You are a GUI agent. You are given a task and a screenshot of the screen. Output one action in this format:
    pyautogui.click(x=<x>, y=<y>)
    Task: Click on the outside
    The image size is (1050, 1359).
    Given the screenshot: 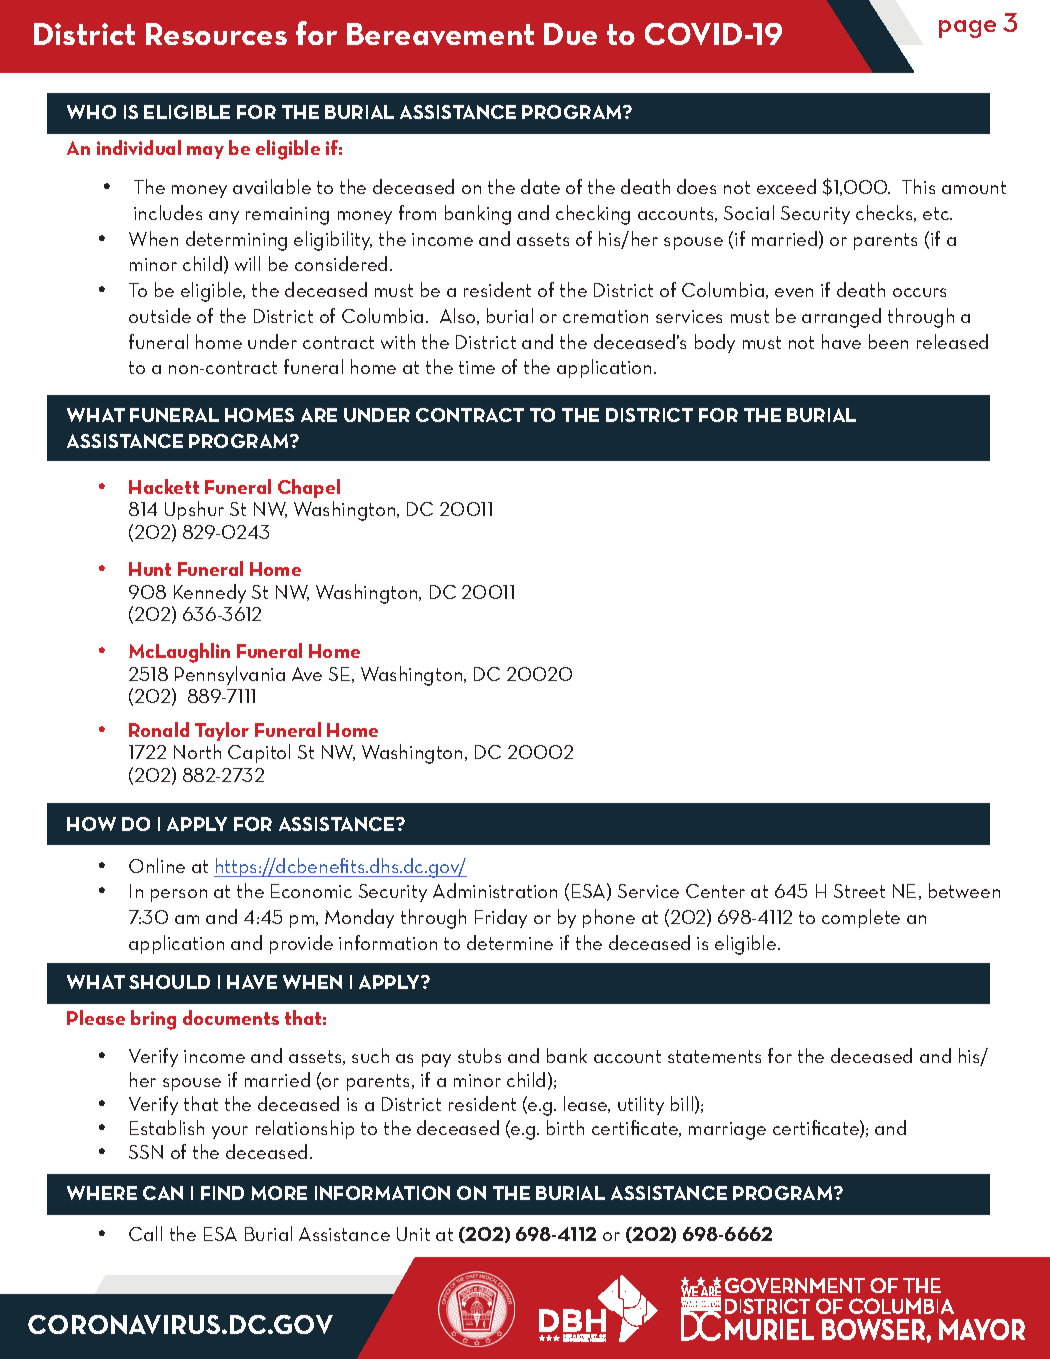 What is the action you would take?
    pyautogui.click(x=160, y=315)
